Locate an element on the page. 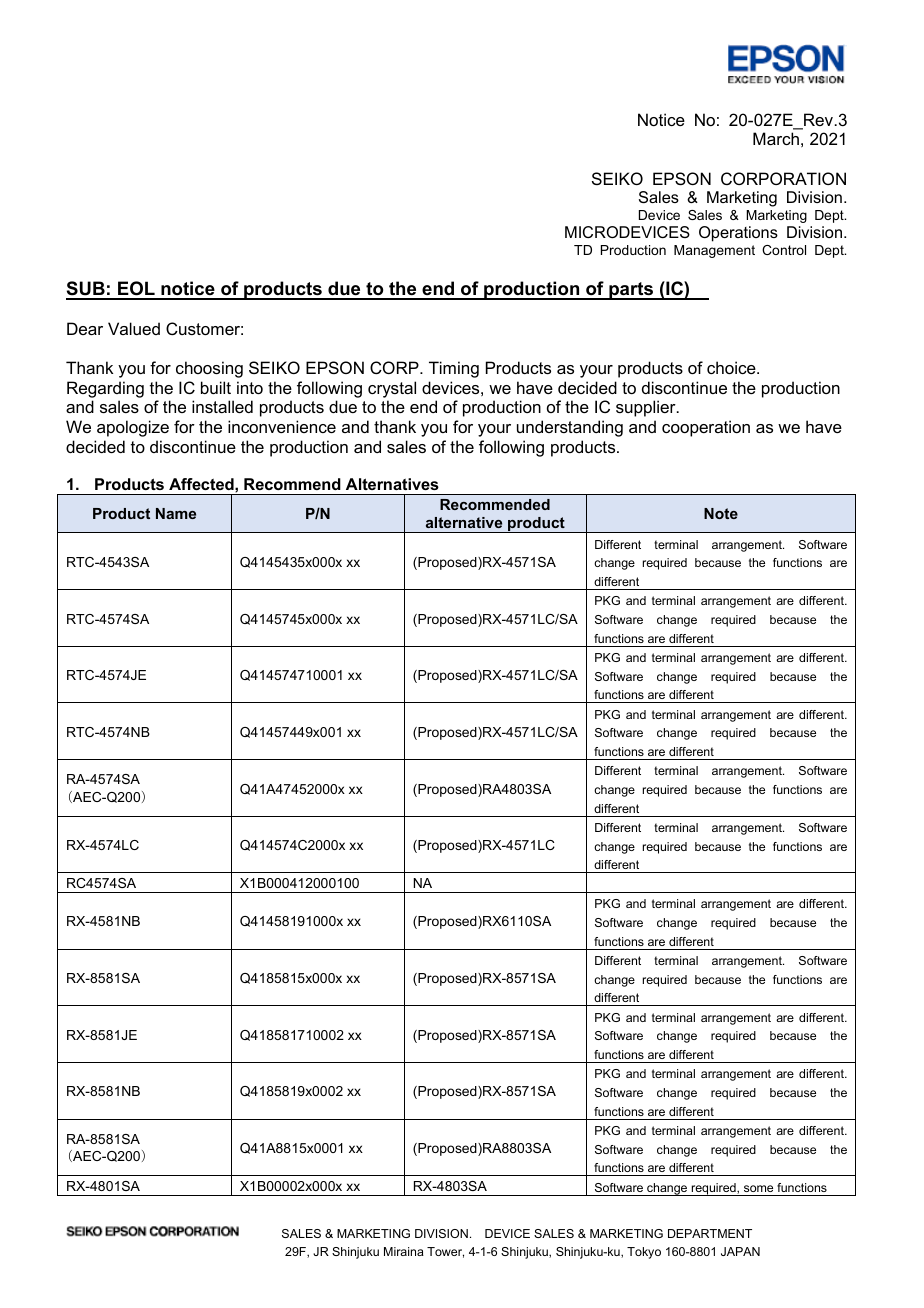 This document has height=1308, width=924. inconvenience is located at coordinates (282, 426).
